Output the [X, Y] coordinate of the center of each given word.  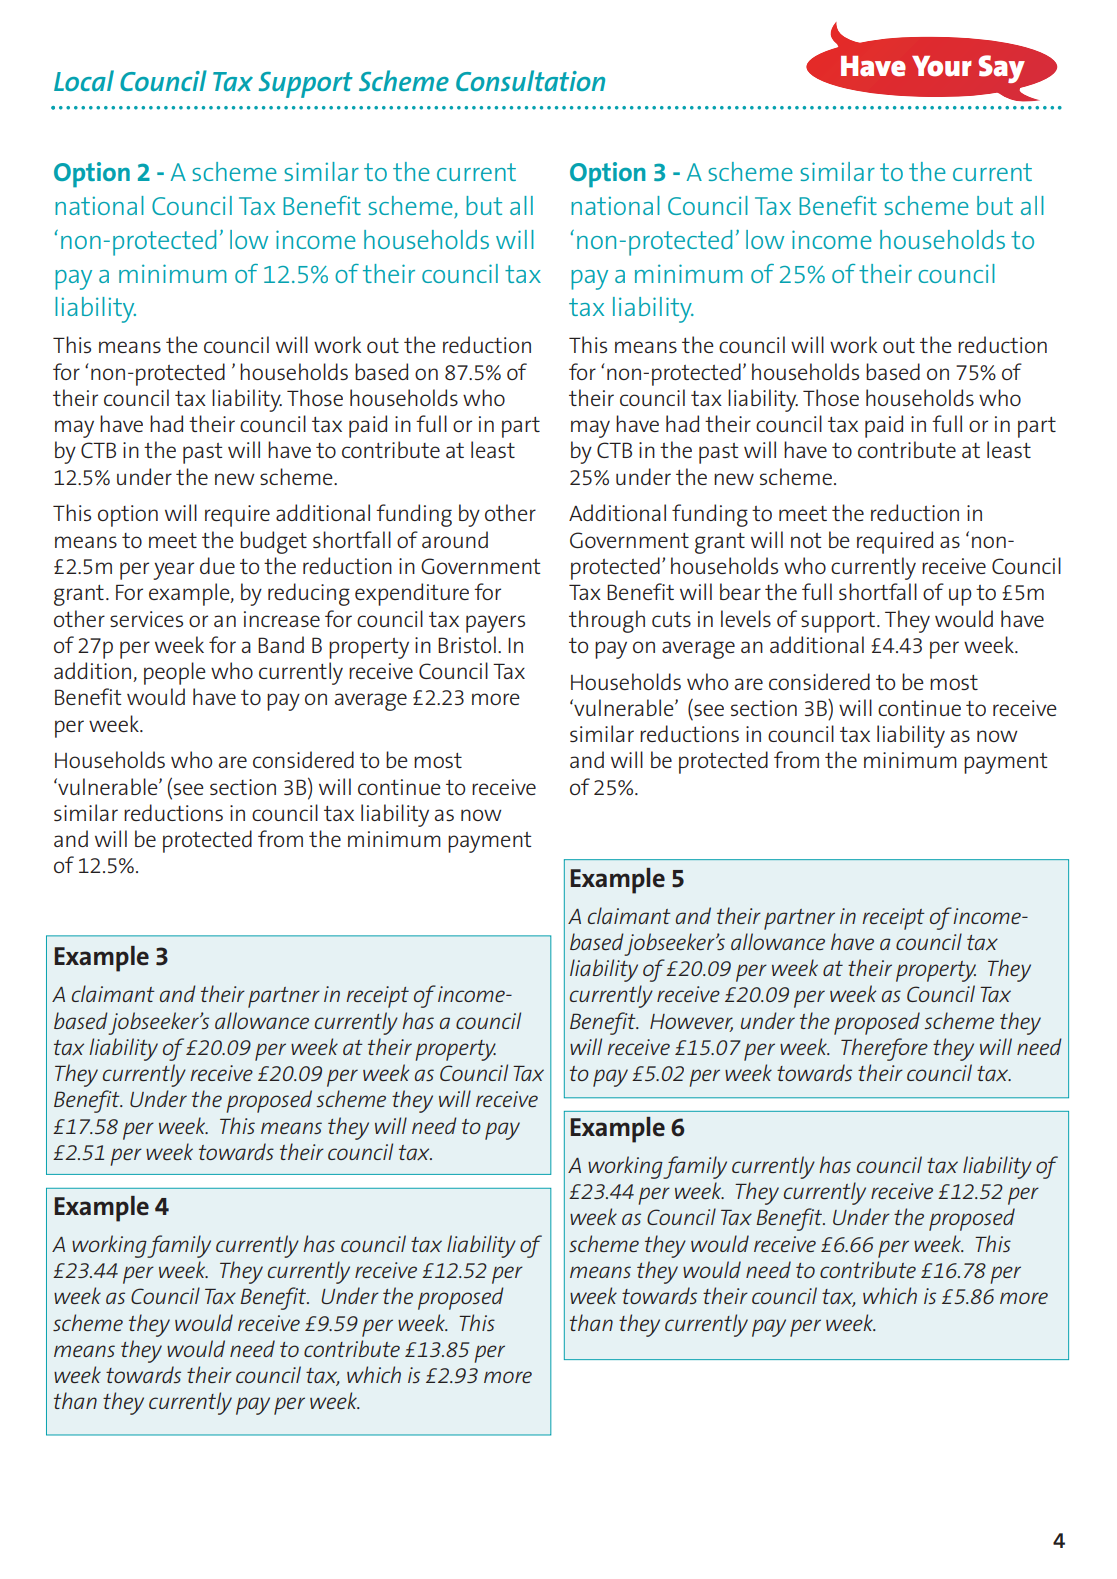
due [217, 565]
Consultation [530, 80]
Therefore [884, 1049]
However [691, 1022]
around [455, 539]
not [806, 540]
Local [84, 80]
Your [942, 66]
